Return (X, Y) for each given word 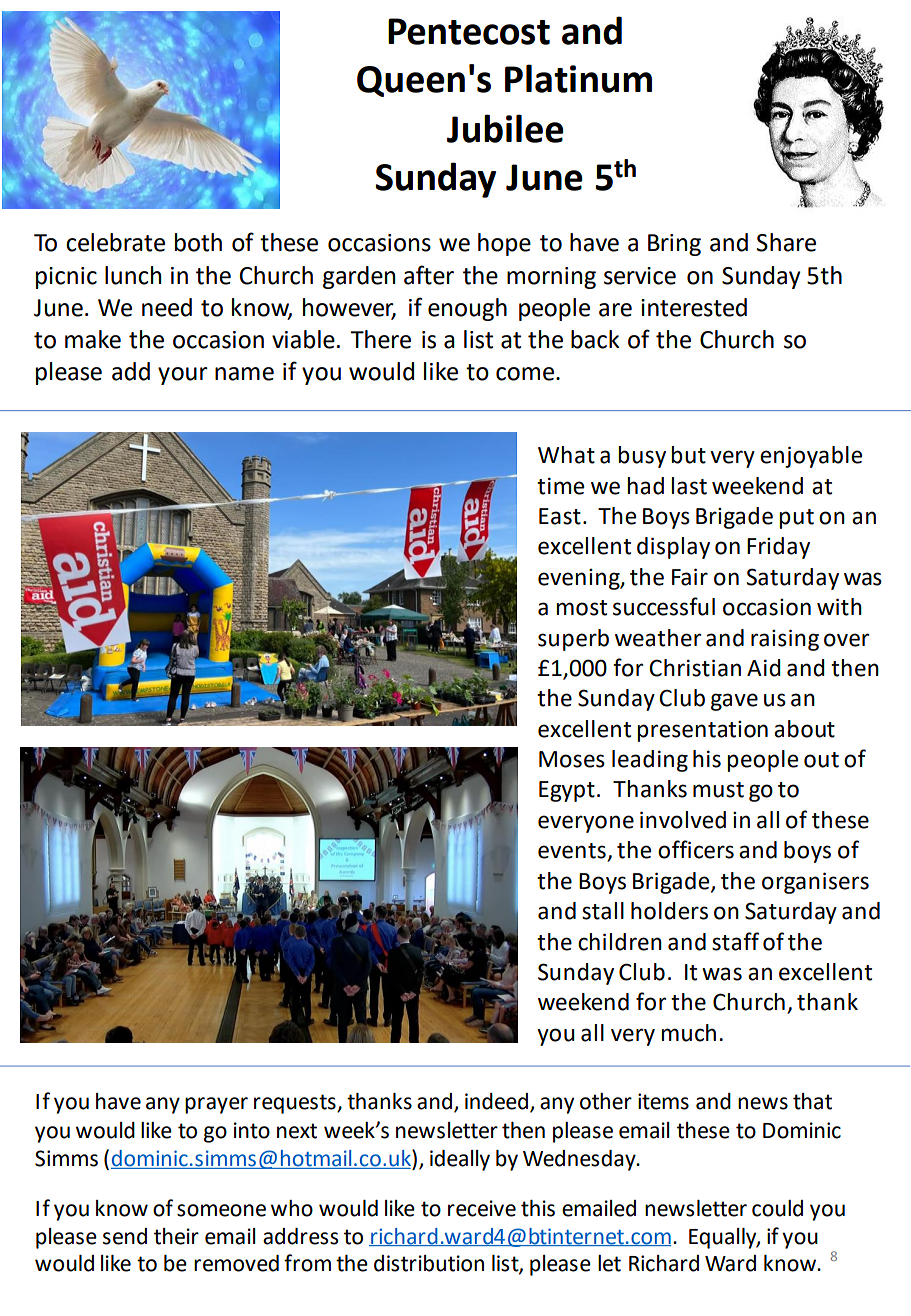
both (198, 242)
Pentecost (469, 31)
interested (694, 307)
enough (467, 309)
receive (482, 1208)
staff (735, 941)
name (244, 374)
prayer (216, 1105)
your (183, 376)
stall (603, 911)
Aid (764, 668)
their (176, 1236)
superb (573, 640)
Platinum (578, 78)
